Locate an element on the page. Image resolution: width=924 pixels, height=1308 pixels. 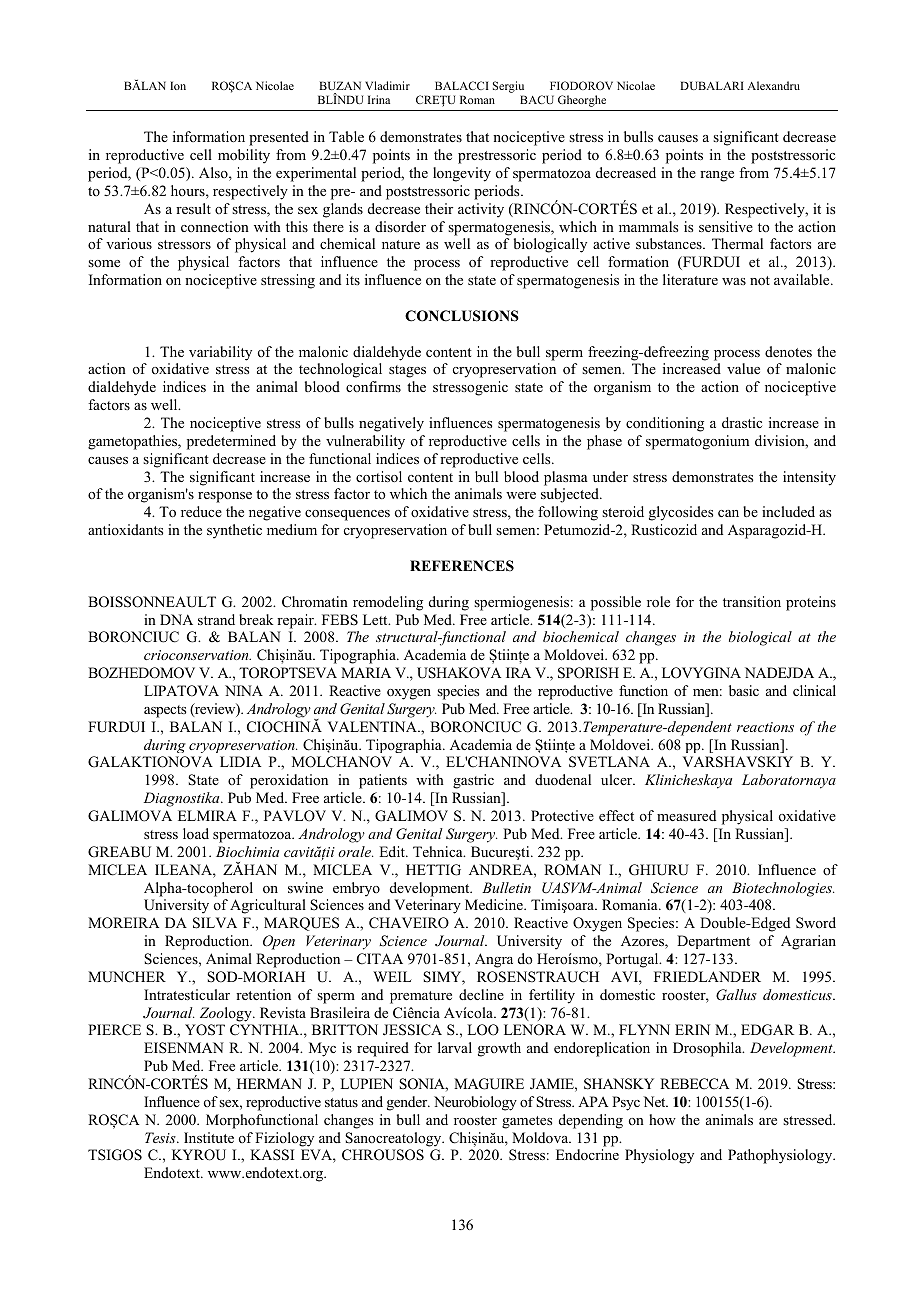
Institute is located at coordinates (209, 1137).
